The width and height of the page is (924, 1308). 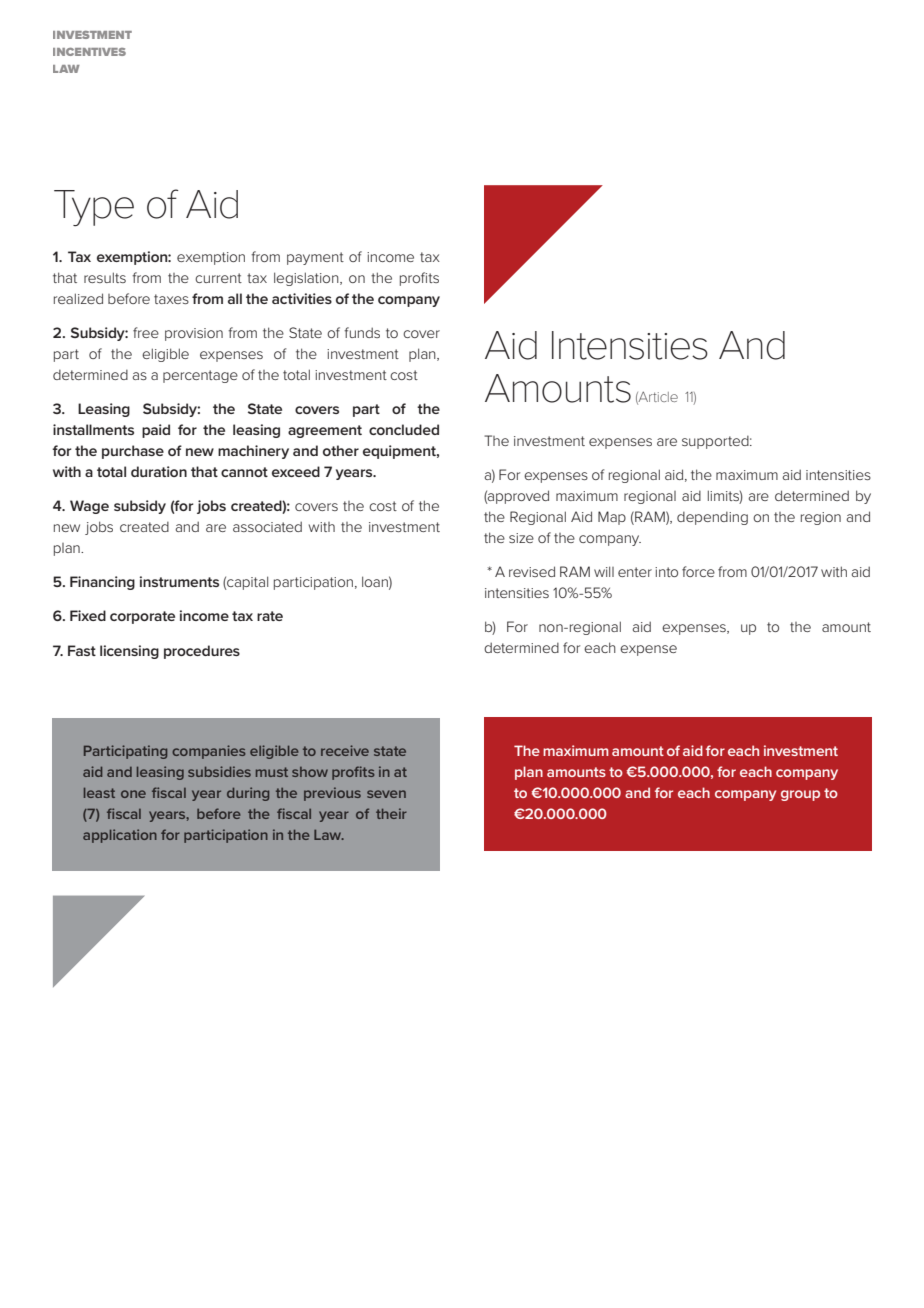 What do you see at coordinates (133, 794) in the page?
I see `one` at bounding box center [133, 794].
